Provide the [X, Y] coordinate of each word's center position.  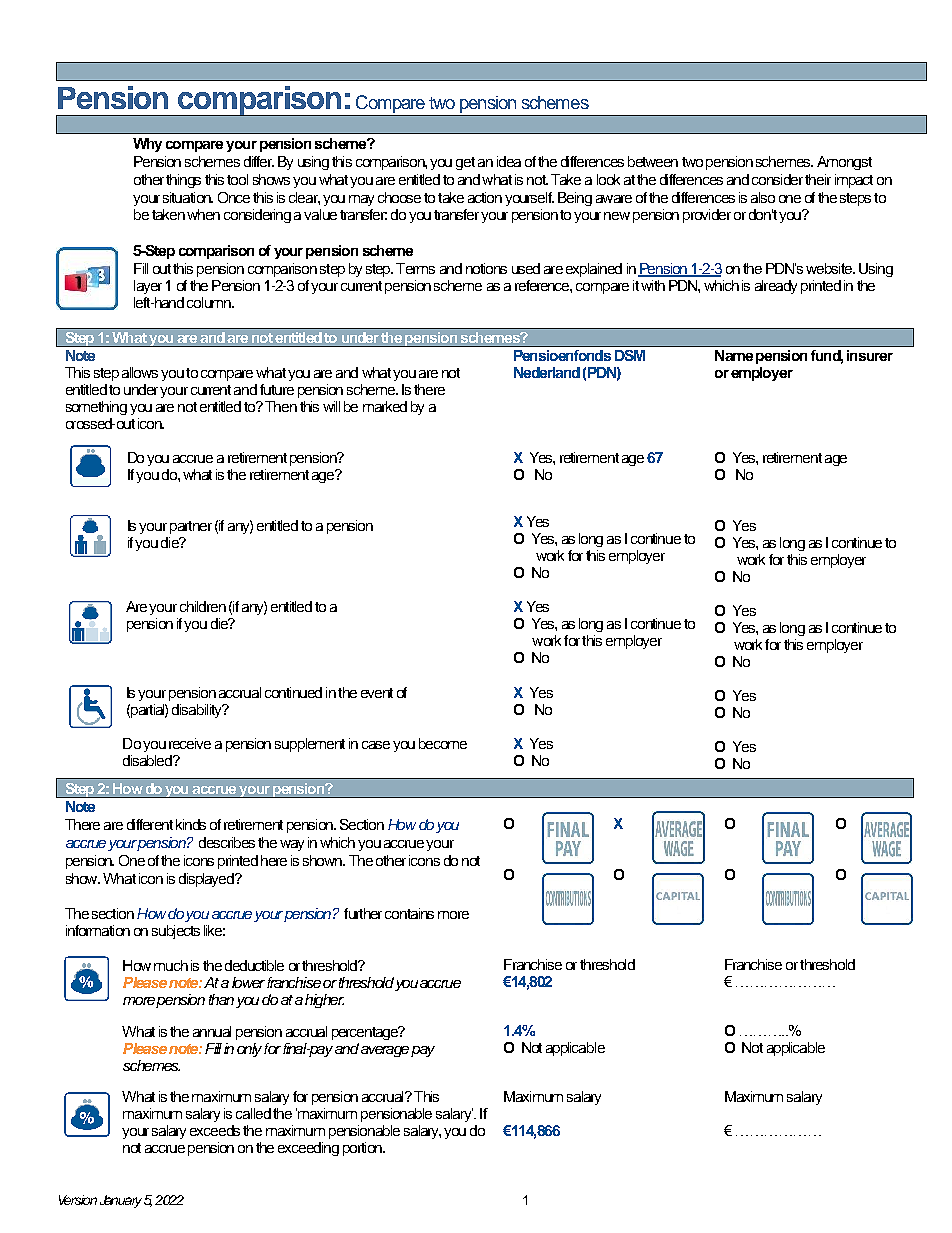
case [376, 745]
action [485, 197]
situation [188, 197]
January [122, 1201]
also [763, 197]
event [377, 693]
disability [198, 711]
